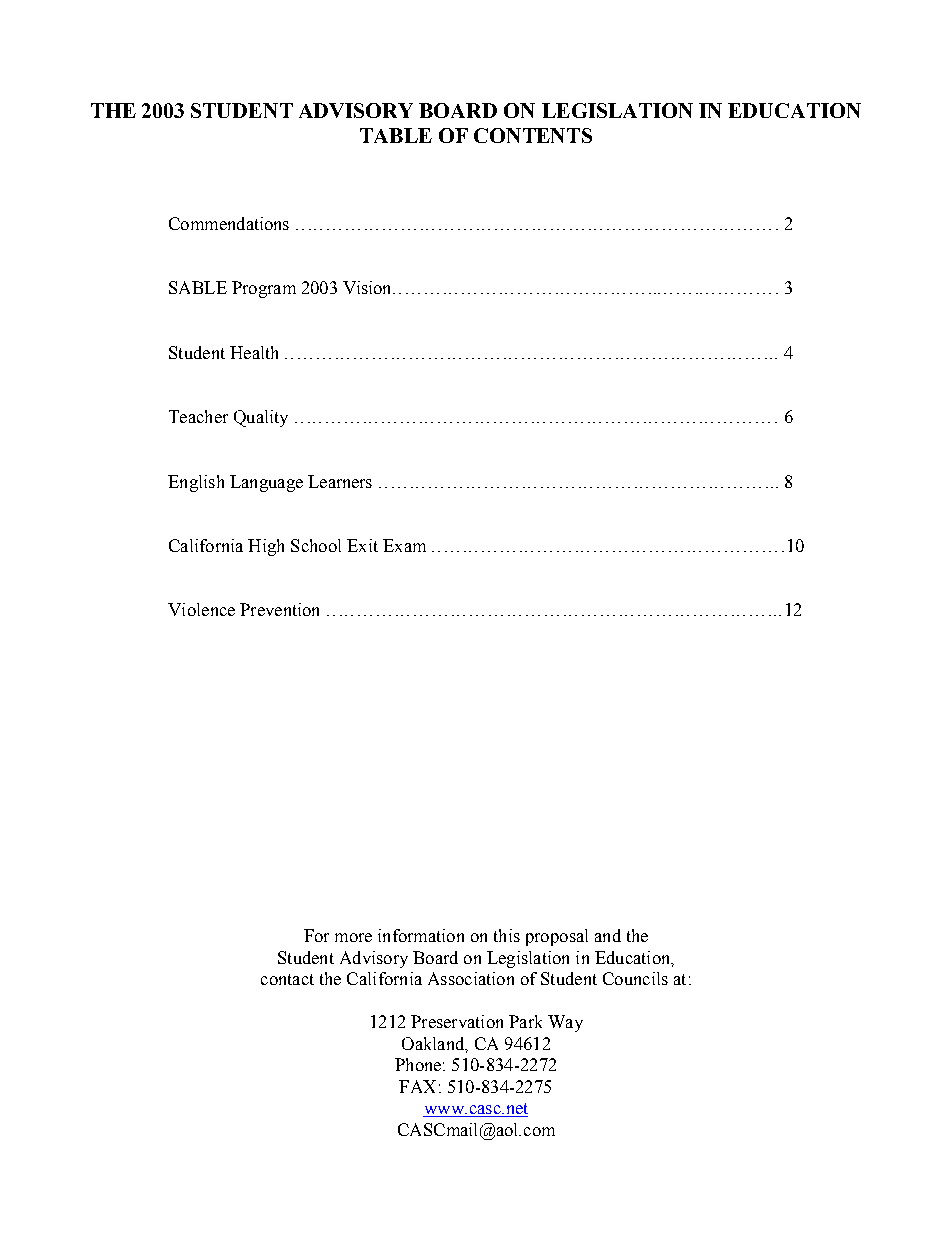  What do you see at coordinates (421, 935) in the document?
I see `information` at bounding box center [421, 935].
